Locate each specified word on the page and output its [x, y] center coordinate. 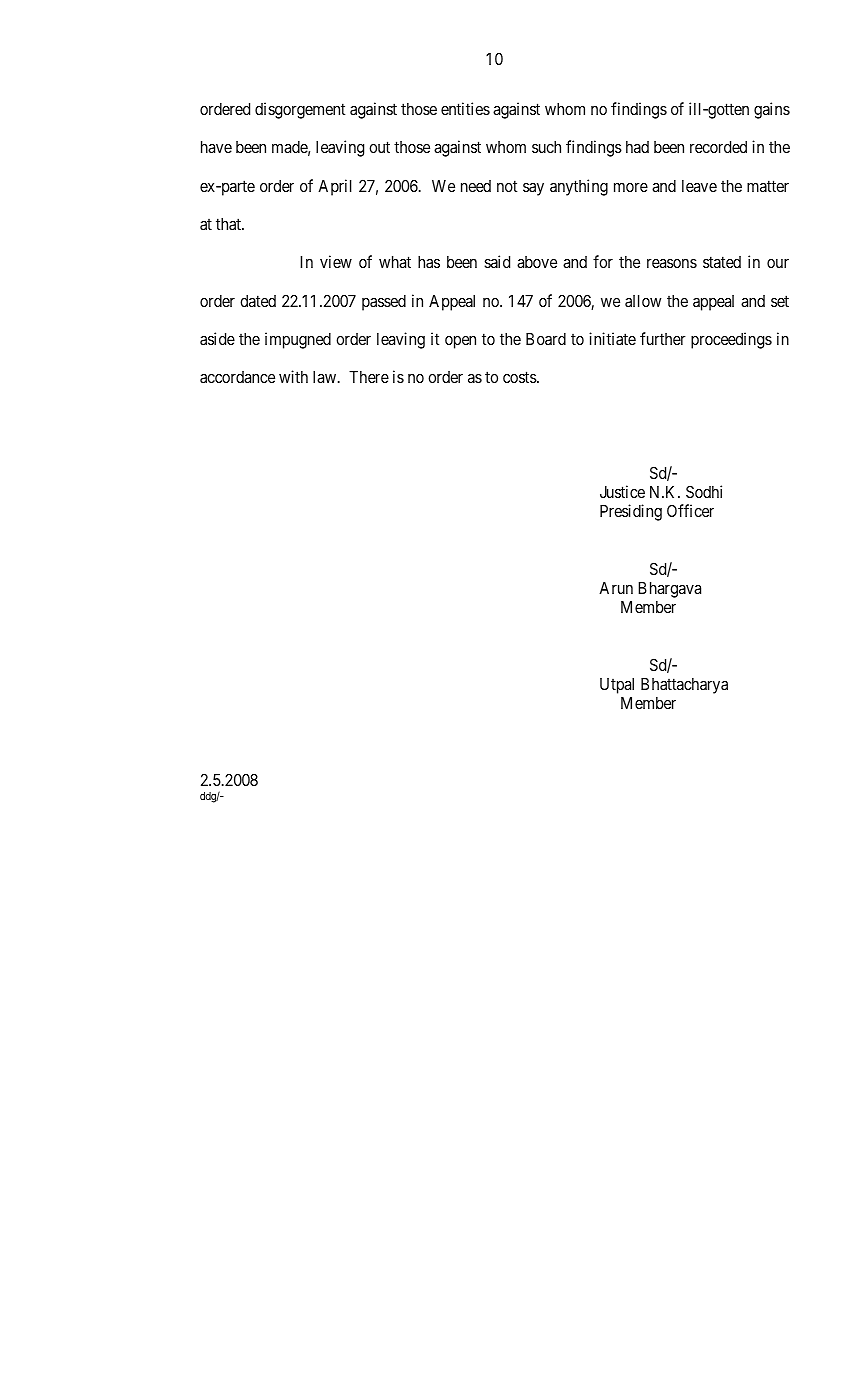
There [369, 377]
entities [465, 108]
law [326, 377]
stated [722, 262]
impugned [298, 340]
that [229, 224]
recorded [718, 147]
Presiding [631, 512]
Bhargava [669, 590]
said [497, 261]
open [460, 342]
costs [520, 377]
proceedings [731, 340]
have [216, 147]
